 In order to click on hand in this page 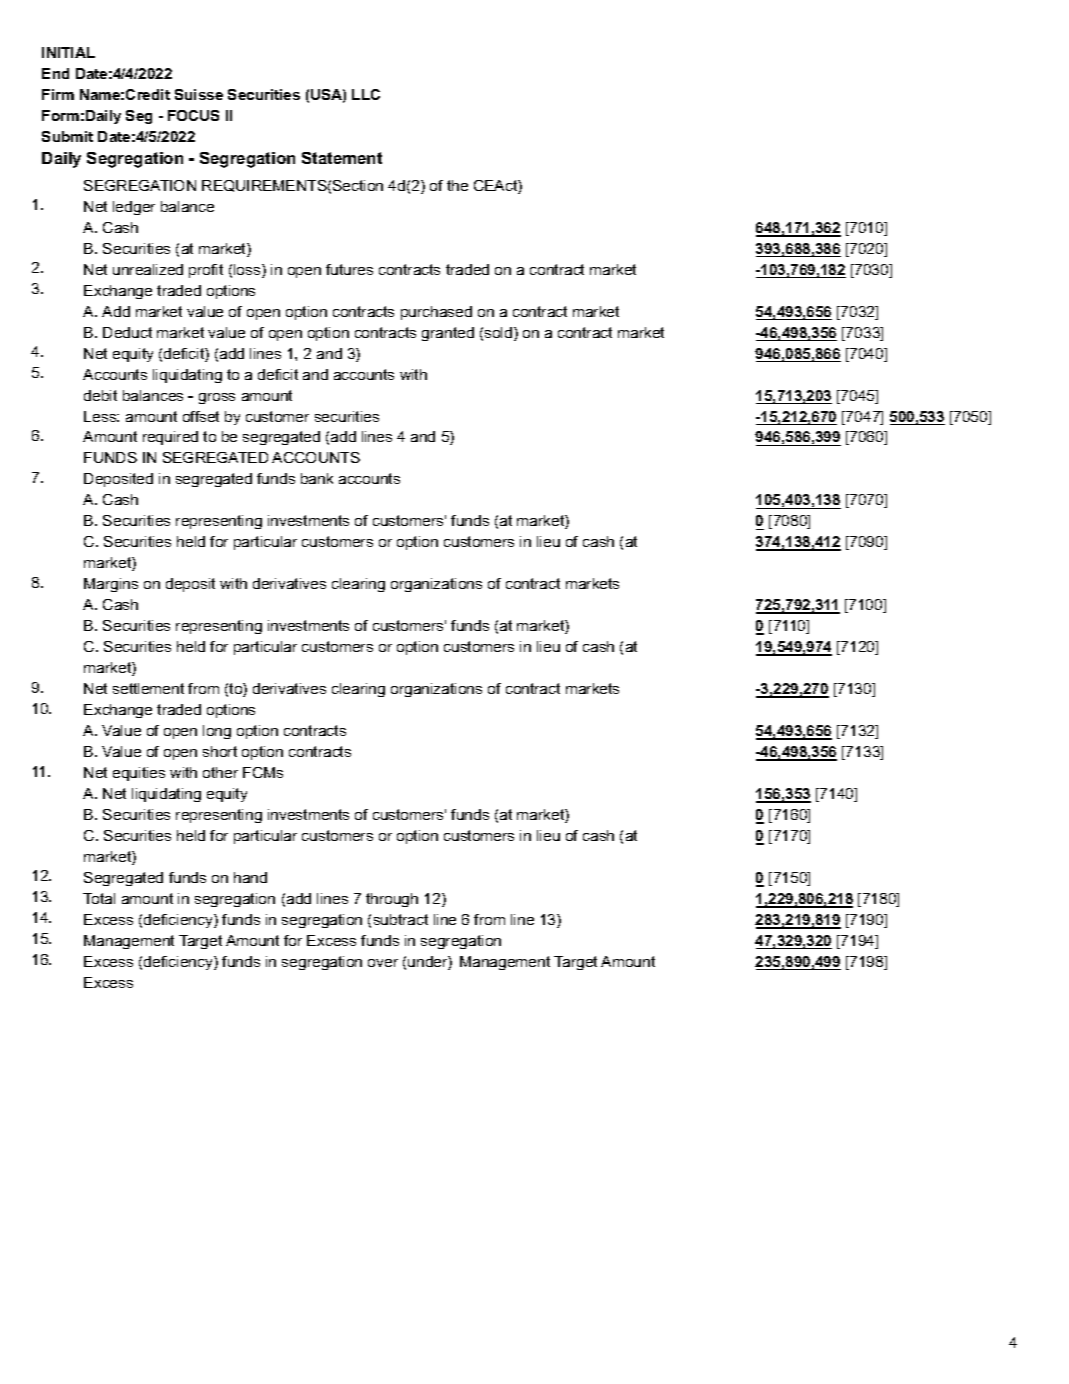, I will do `click(250, 877)`.
